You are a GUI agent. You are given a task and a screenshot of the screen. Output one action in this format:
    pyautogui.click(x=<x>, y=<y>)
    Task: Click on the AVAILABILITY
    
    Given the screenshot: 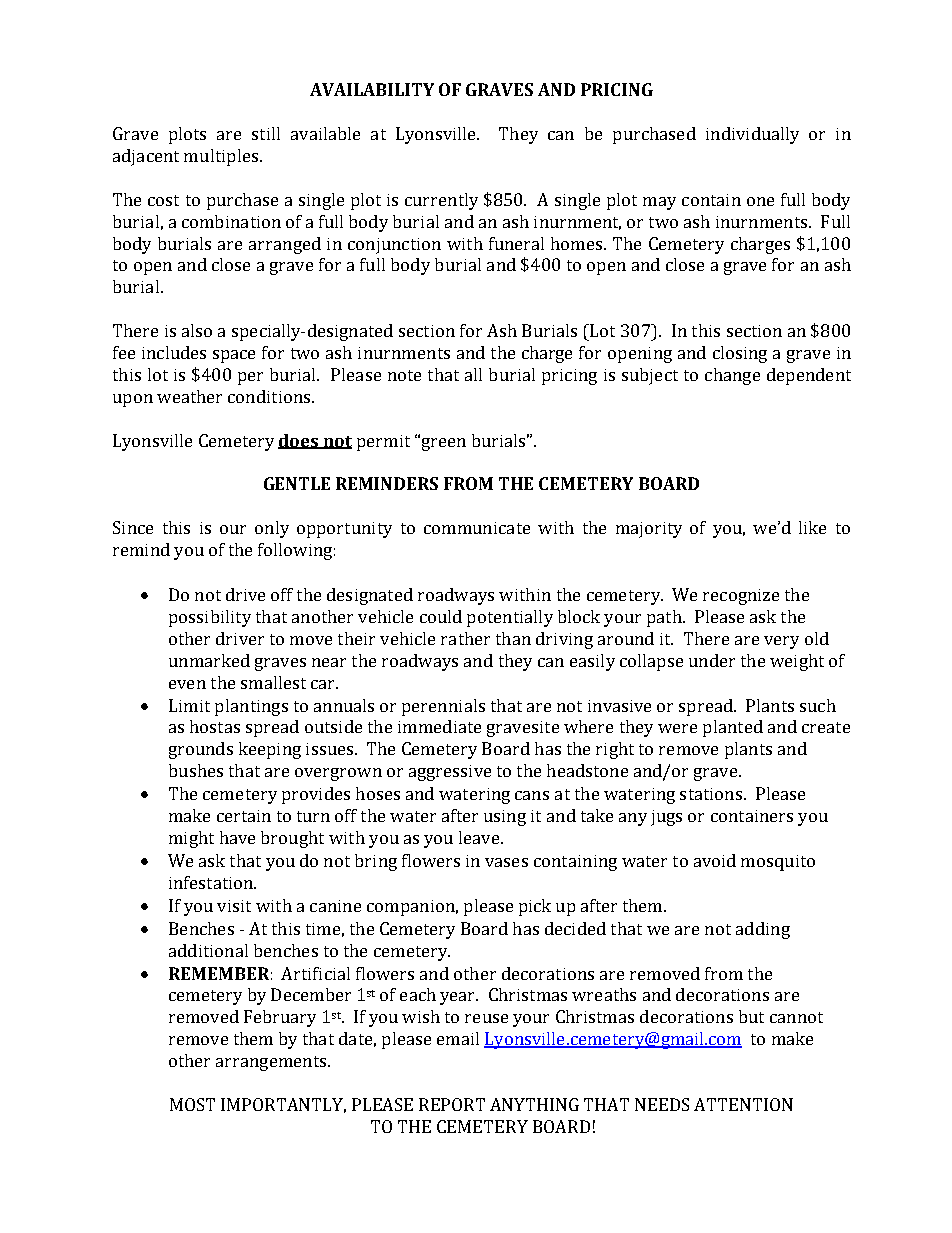 What is the action you would take?
    pyautogui.click(x=372, y=89)
